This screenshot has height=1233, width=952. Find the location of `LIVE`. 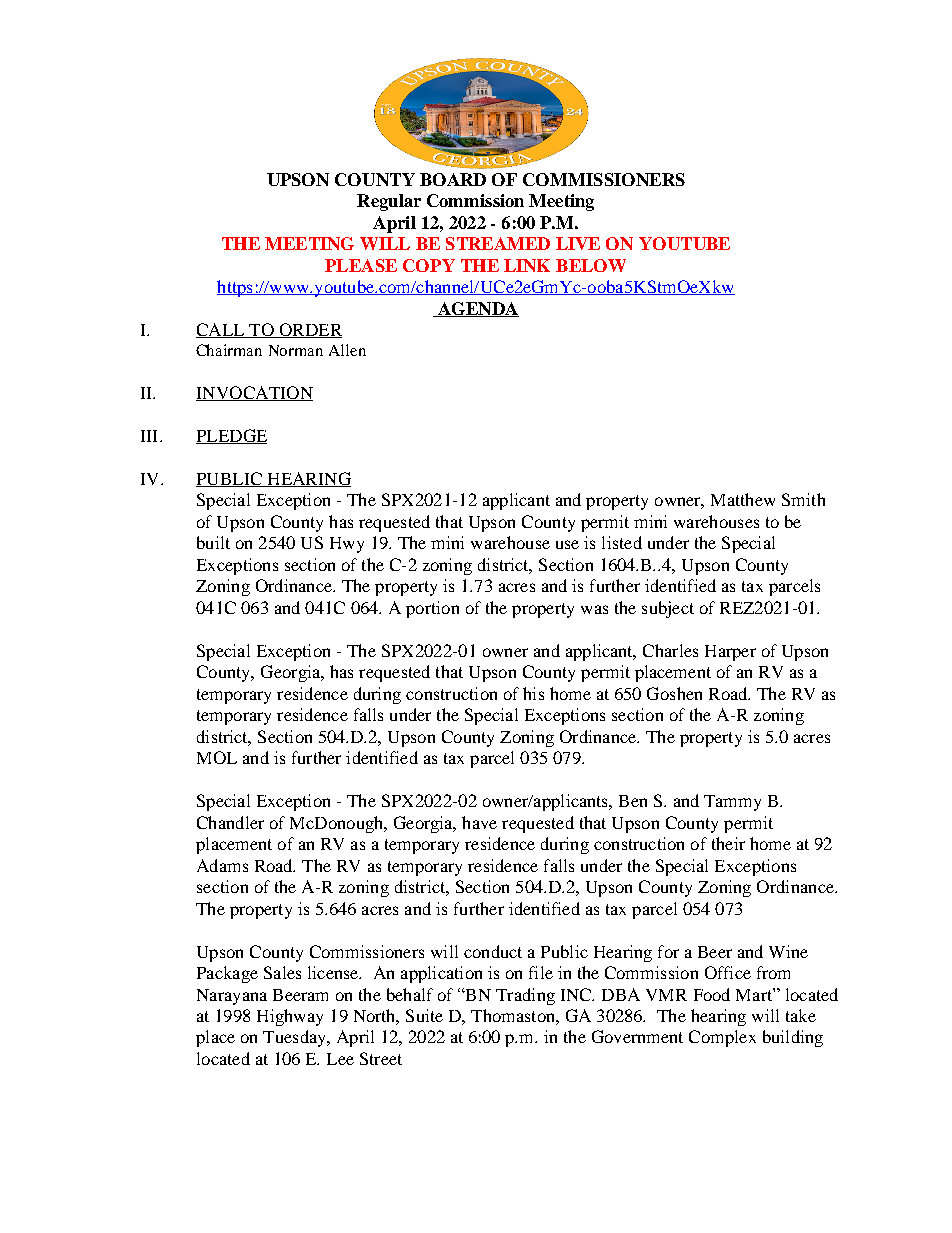

LIVE is located at coordinates (578, 243).
